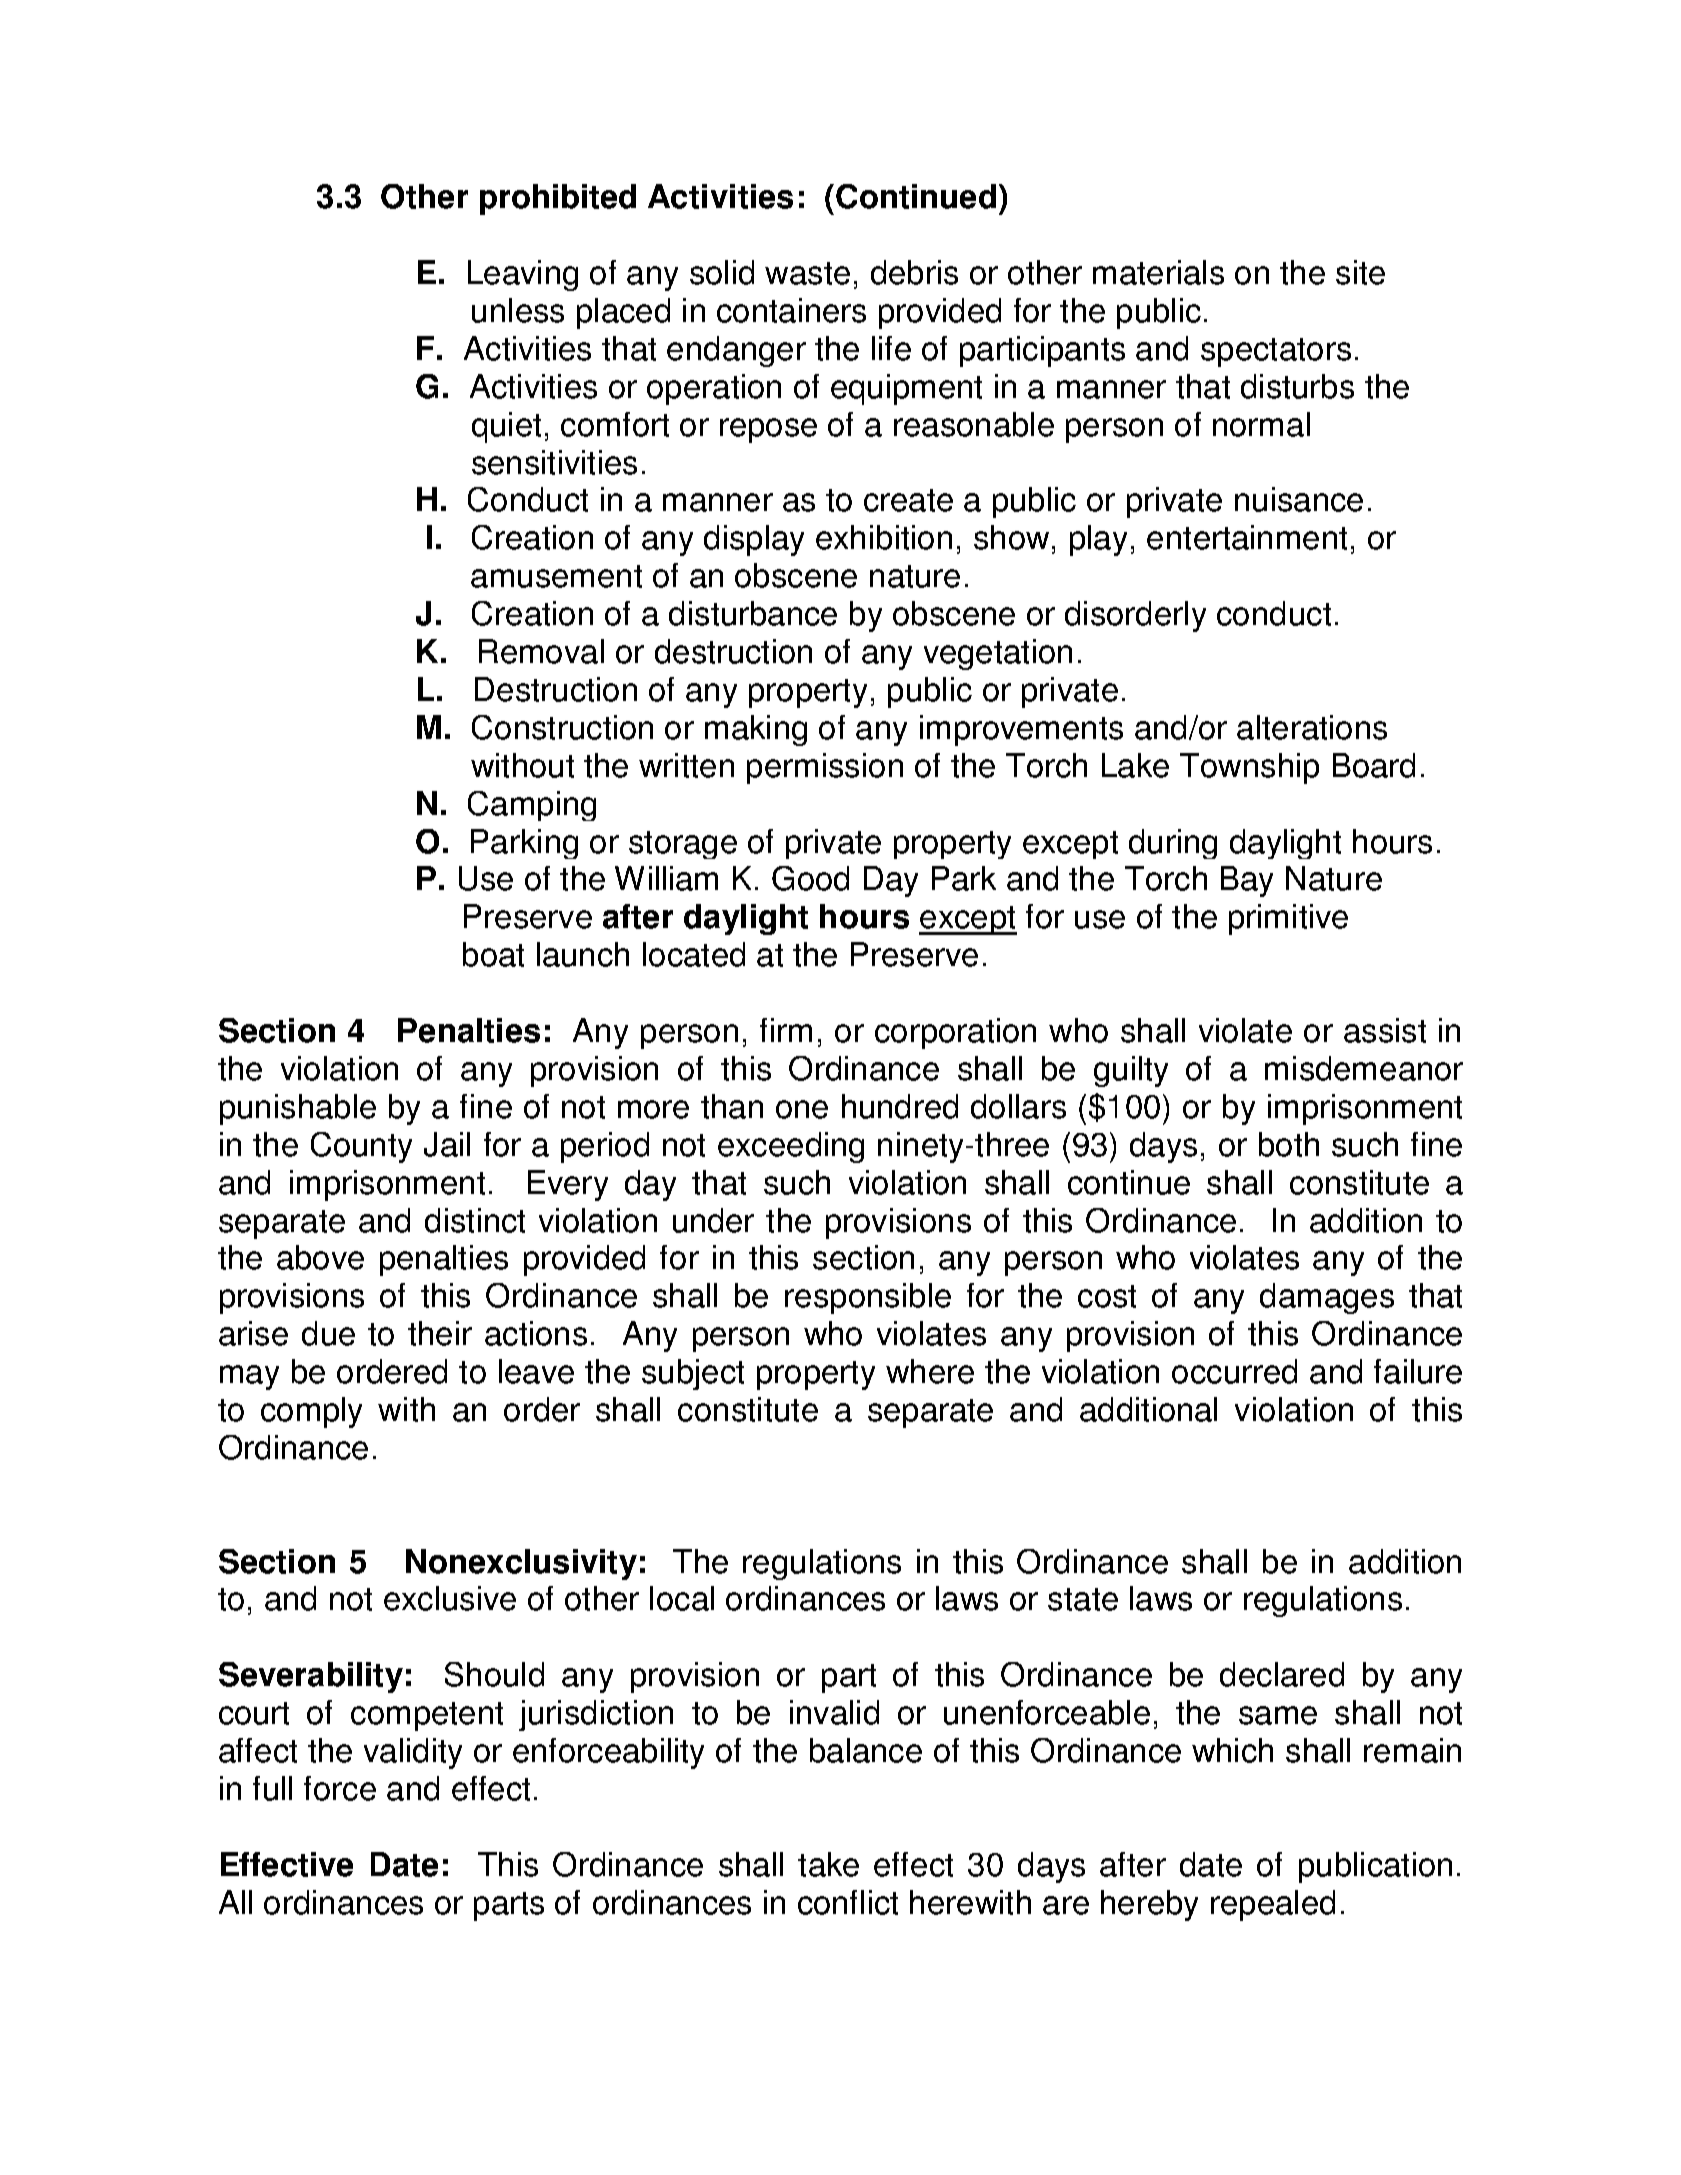 This image has width=1681, height=2175. Describe the element at coordinates (828, 1864) in the image. I see `take` at that location.
